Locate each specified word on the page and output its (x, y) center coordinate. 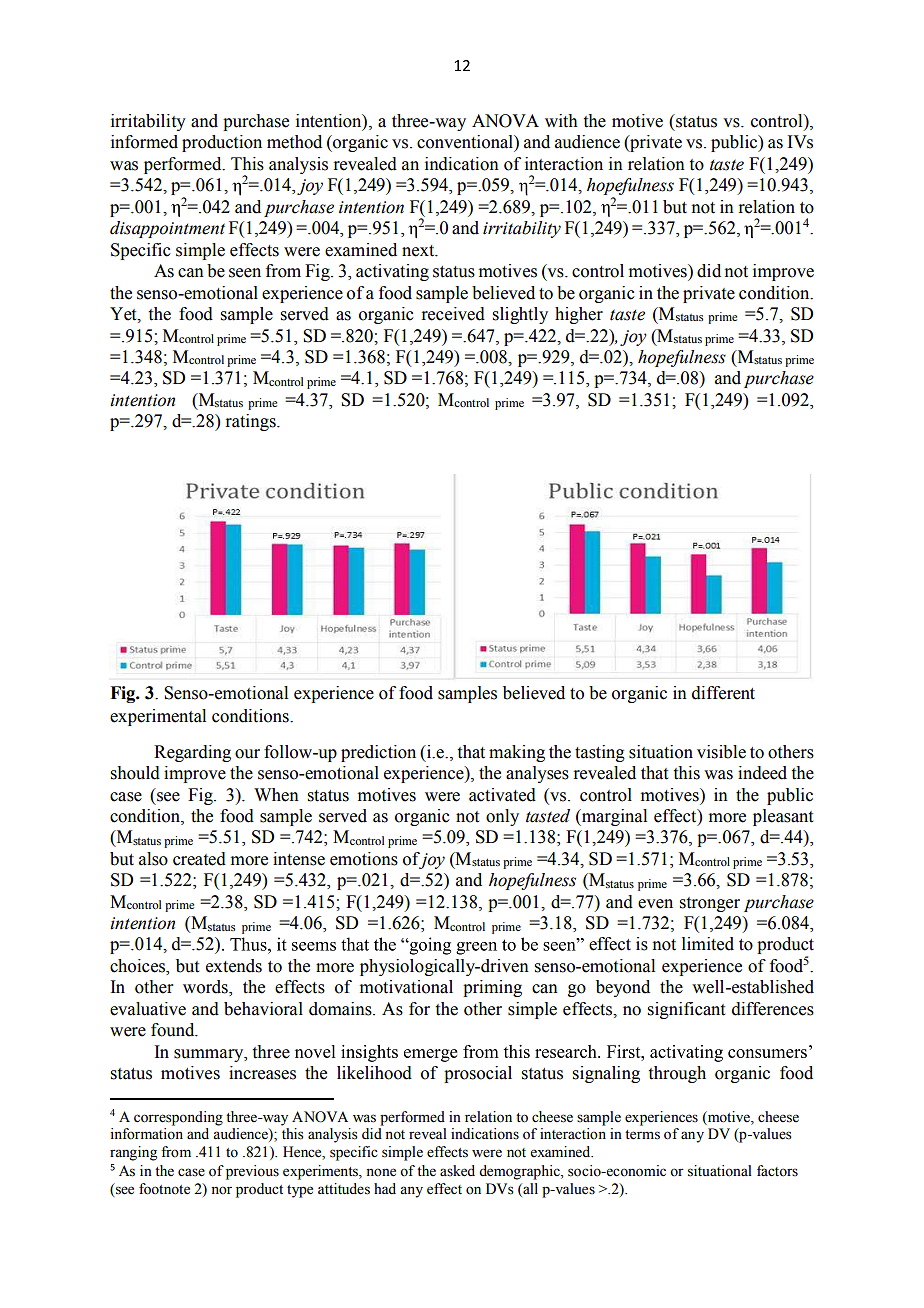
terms (642, 1135)
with (561, 121)
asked (457, 1171)
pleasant (783, 817)
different (723, 693)
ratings (251, 422)
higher (579, 315)
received (453, 314)
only (502, 817)
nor (221, 1190)
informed (144, 142)
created (199, 859)
